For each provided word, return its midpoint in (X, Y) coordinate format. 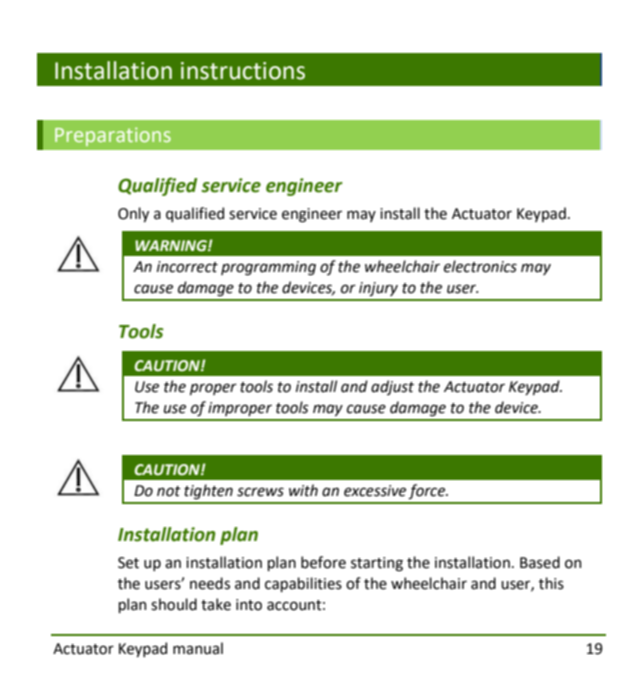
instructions (243, 71)
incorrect (187, 267)
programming (268, 268)
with (303, 490)
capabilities (303, 584)
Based (540, 562)
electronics (480, 266)
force (428, 491)
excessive (375, 491)
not (169, 491)
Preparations (113, 136)
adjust (392, 387)
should (174, 604)
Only (133, 214)
